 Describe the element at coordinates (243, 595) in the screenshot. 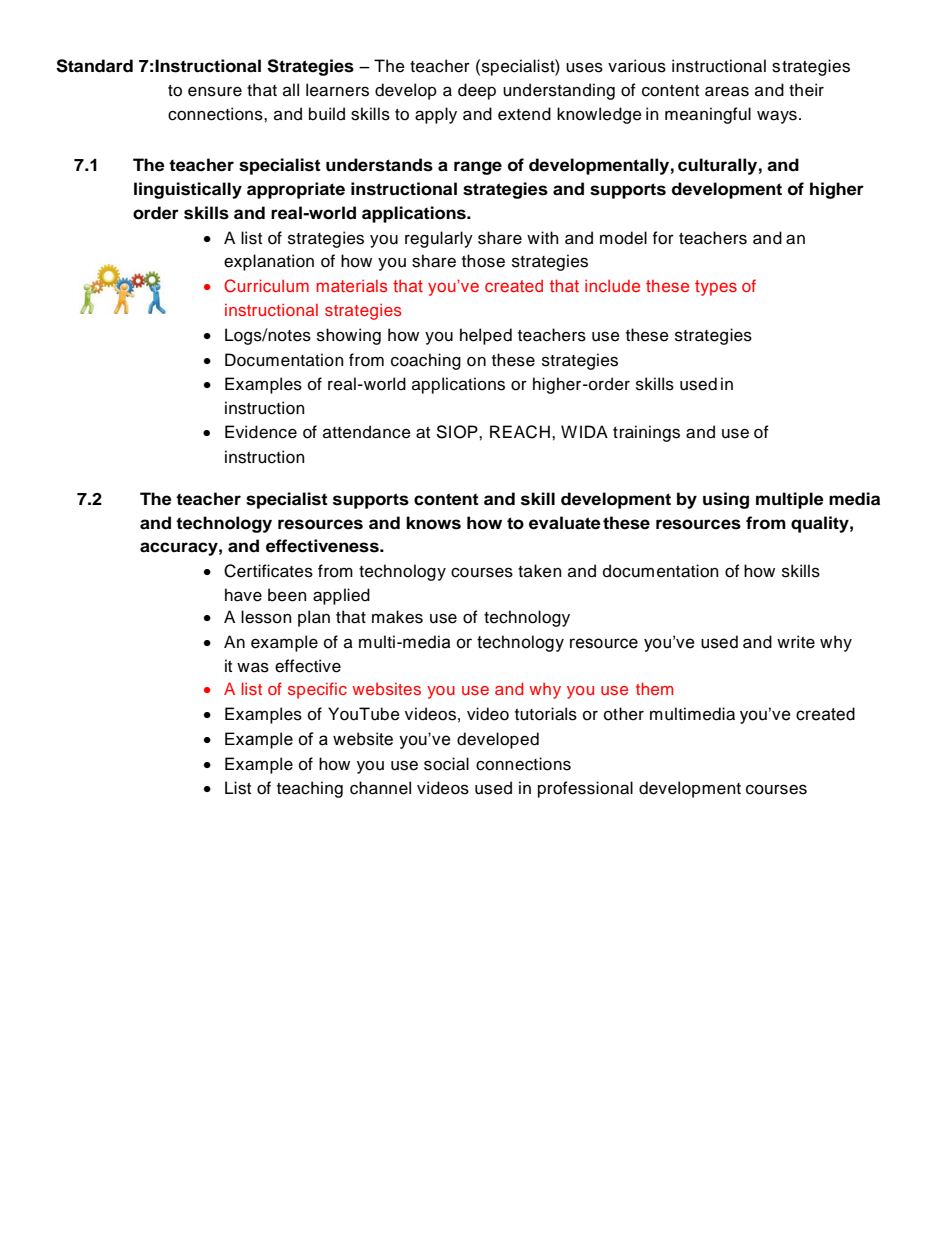

I see `have` at that location.
